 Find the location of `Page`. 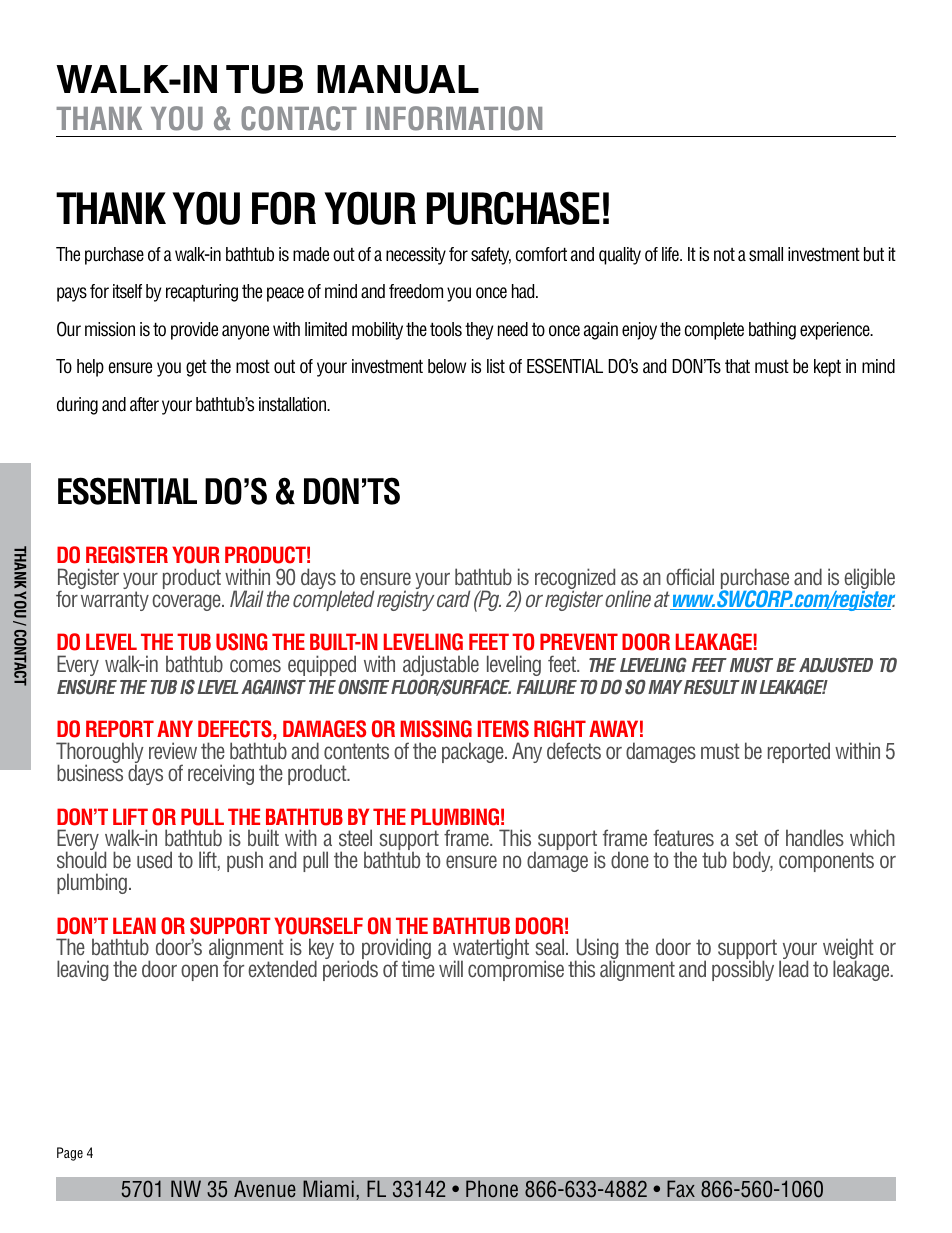

Page is located at coordinates (70, 1154).
